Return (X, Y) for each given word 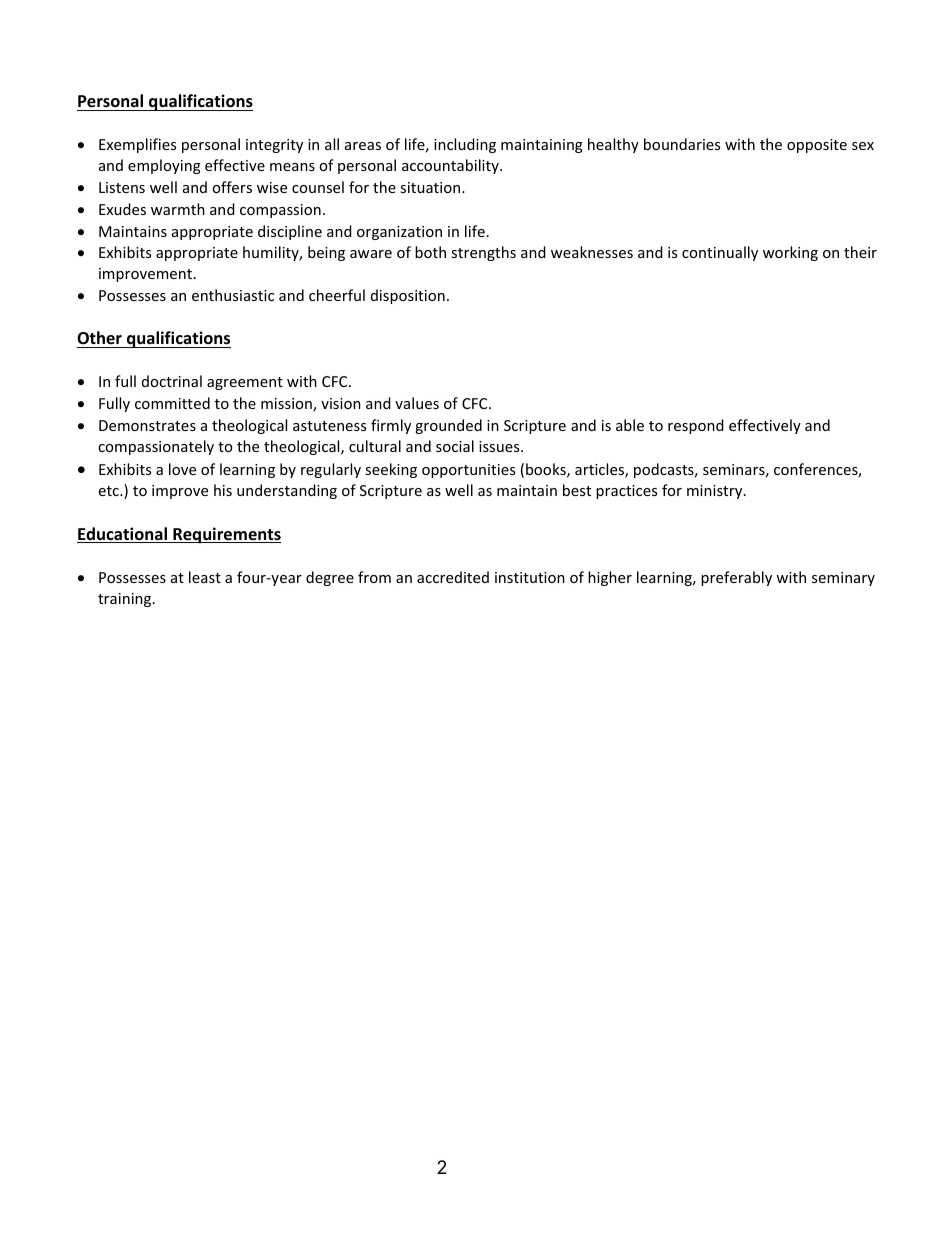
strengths (483, 253)
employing (164, 166)
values (417, 403)
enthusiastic (233, 295)
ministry (716, 492)
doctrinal (172, 381)
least (205, 577)
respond (696, 426)
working (790, 253)
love (182, 469)
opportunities (468, 471)
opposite (817, 146)
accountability (451, 166)
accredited (453, 577)
